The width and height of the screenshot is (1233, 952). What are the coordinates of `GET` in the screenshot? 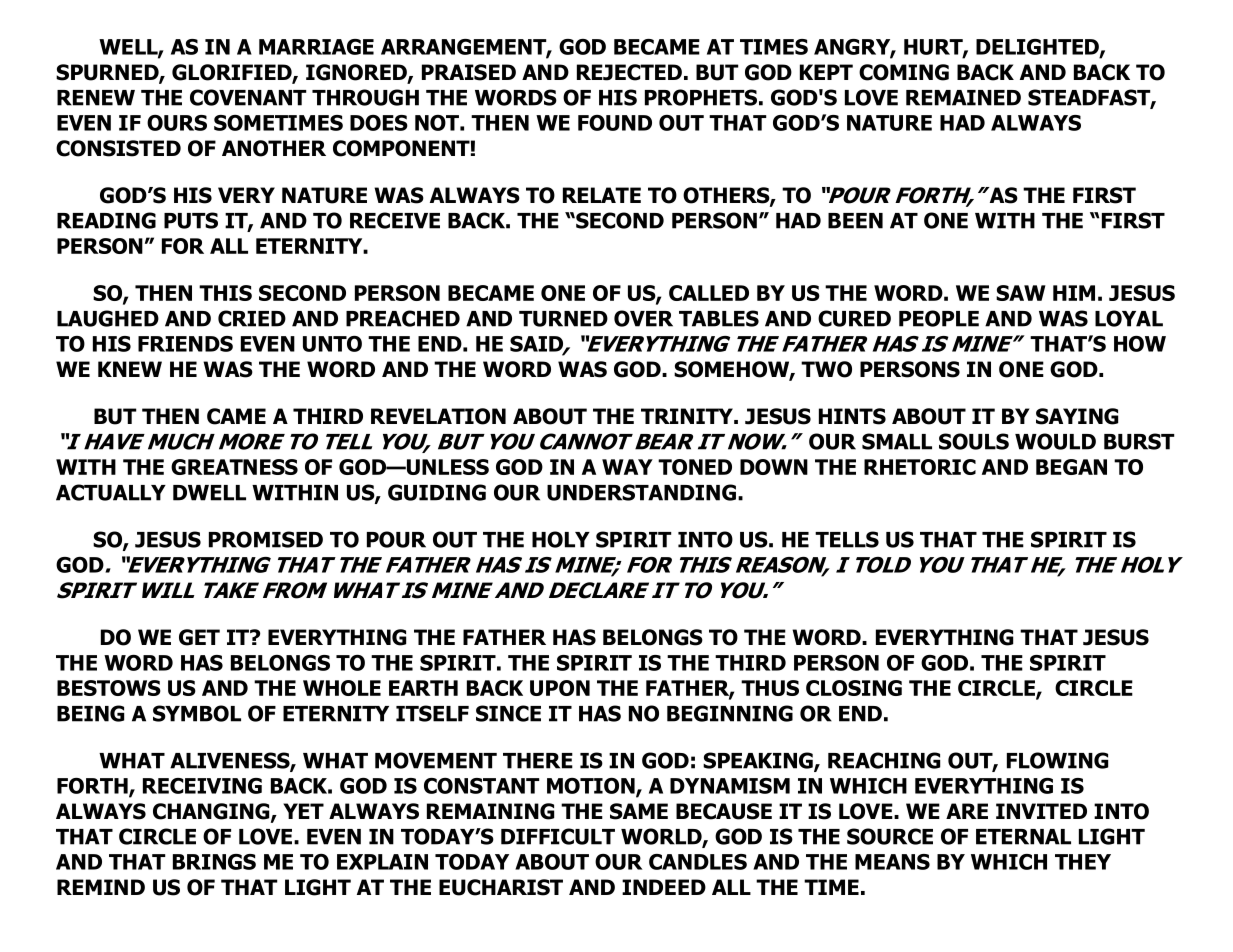 It's located at (199, 637).
